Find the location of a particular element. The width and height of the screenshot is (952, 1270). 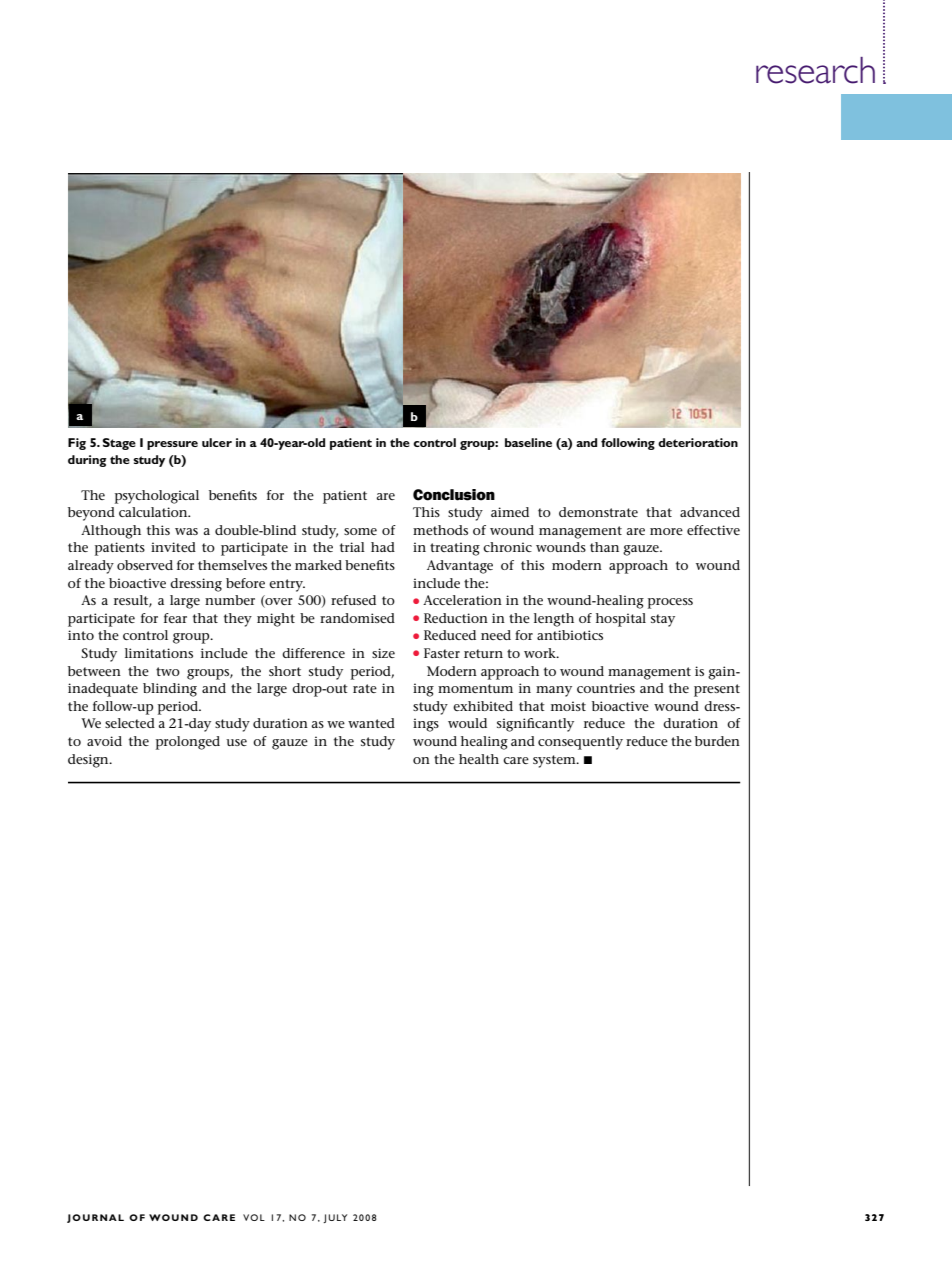

ulcer is located at coordinates (217, 442).
